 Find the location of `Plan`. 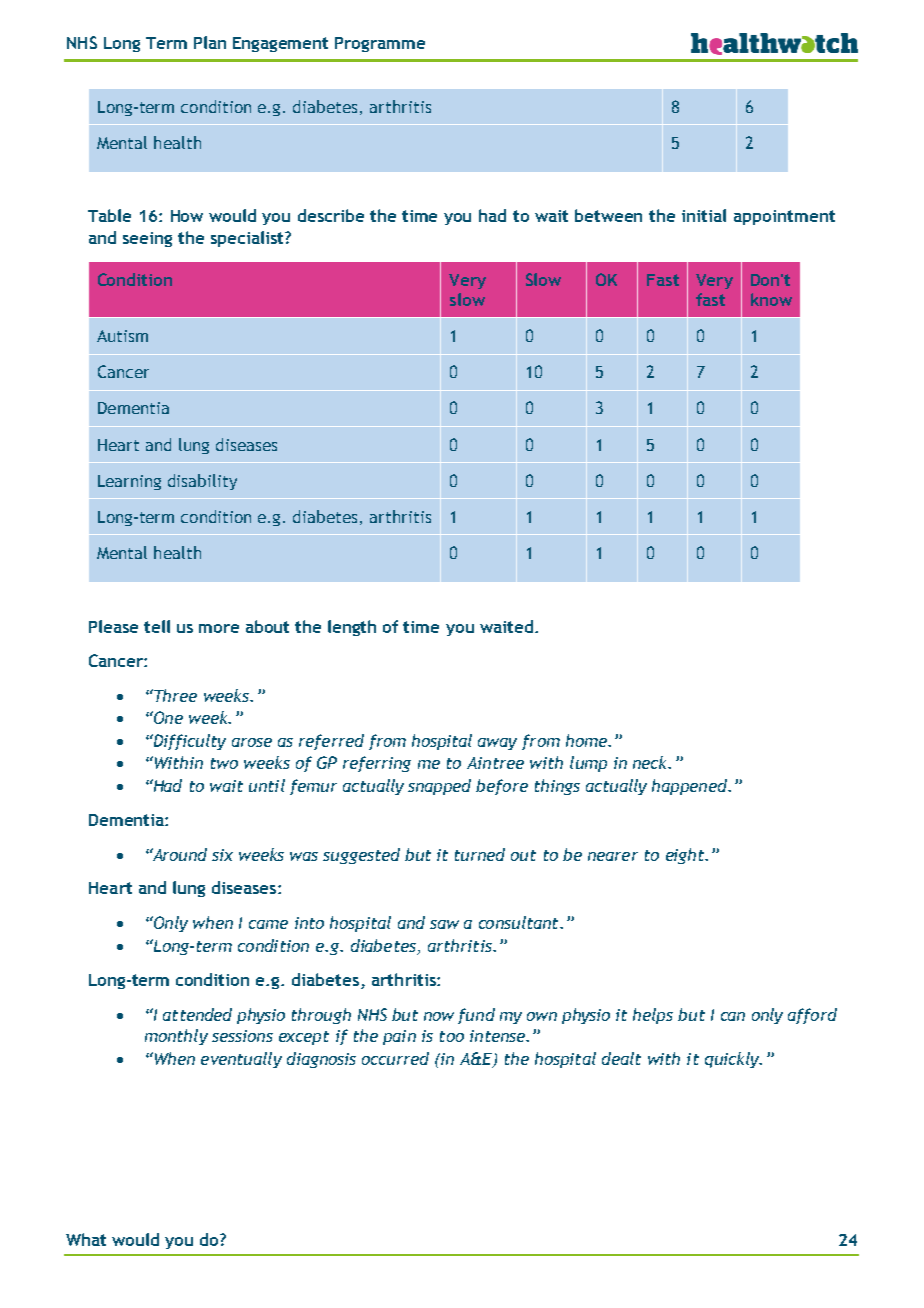

Plan is located at coordinates (210, 42).
